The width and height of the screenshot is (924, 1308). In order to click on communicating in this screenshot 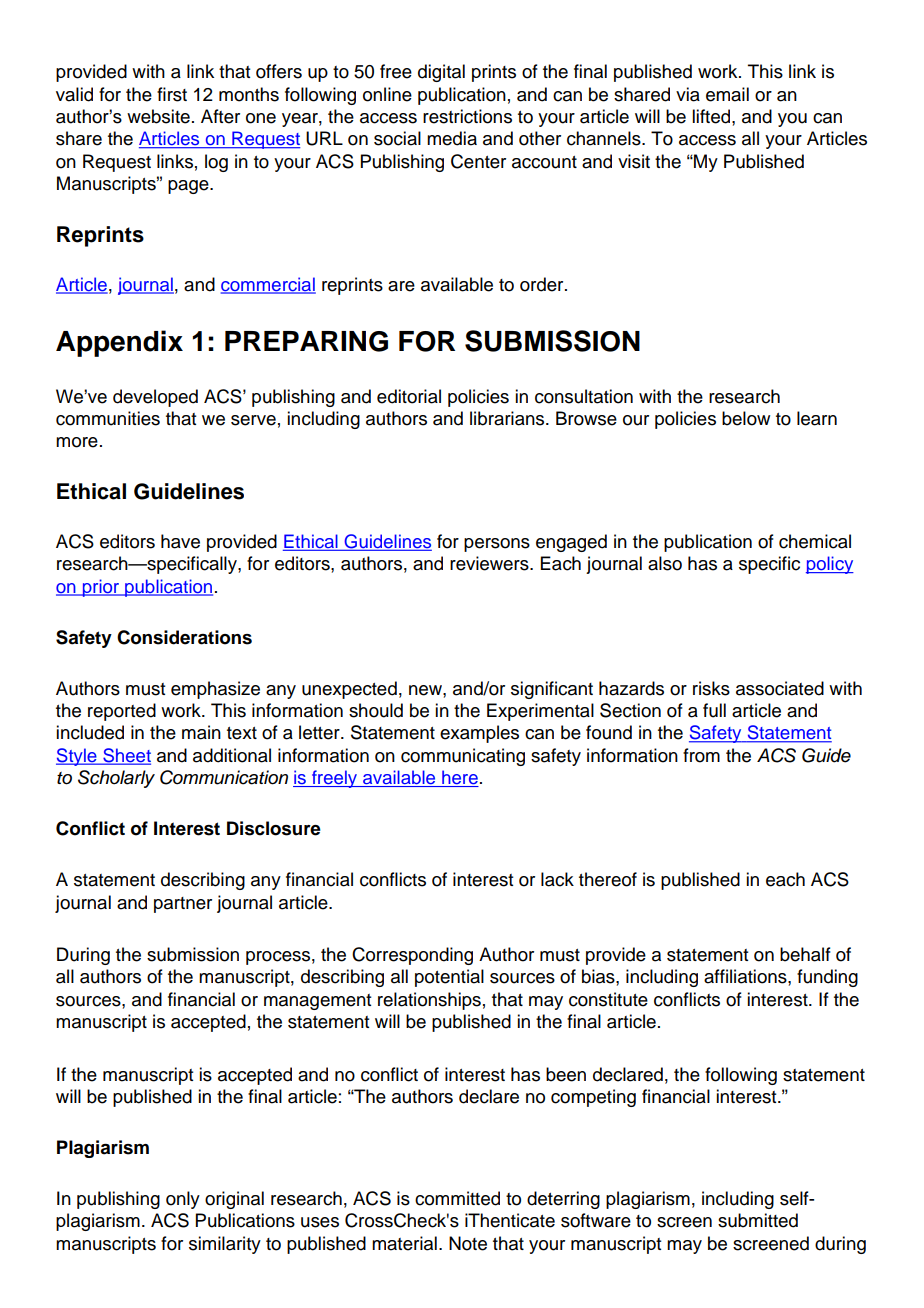, I will do `click(463, 757)`.
